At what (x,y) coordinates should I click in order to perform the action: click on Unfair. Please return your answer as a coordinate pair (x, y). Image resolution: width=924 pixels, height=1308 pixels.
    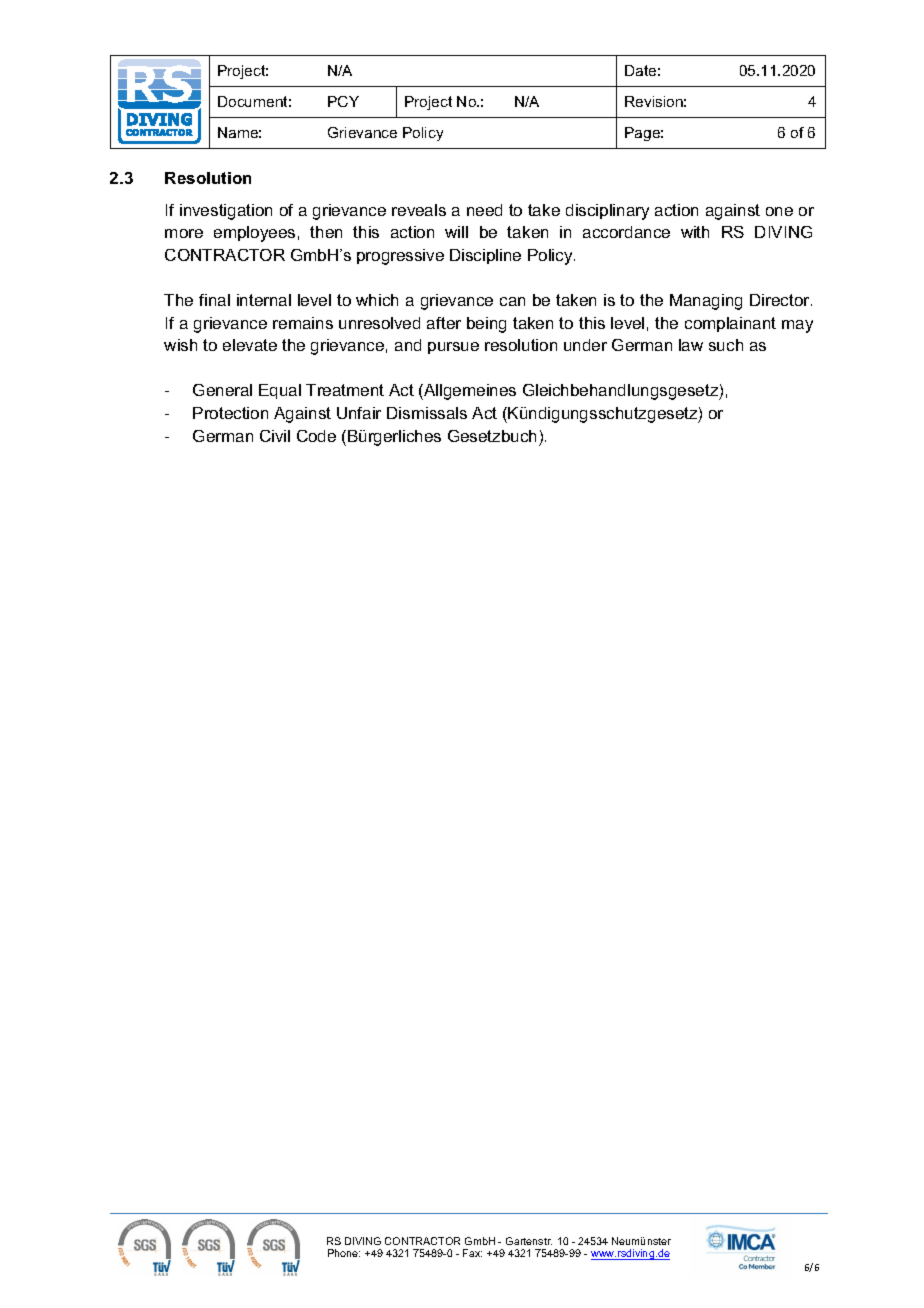
    Looking at the image, I should click on (359, 413).
